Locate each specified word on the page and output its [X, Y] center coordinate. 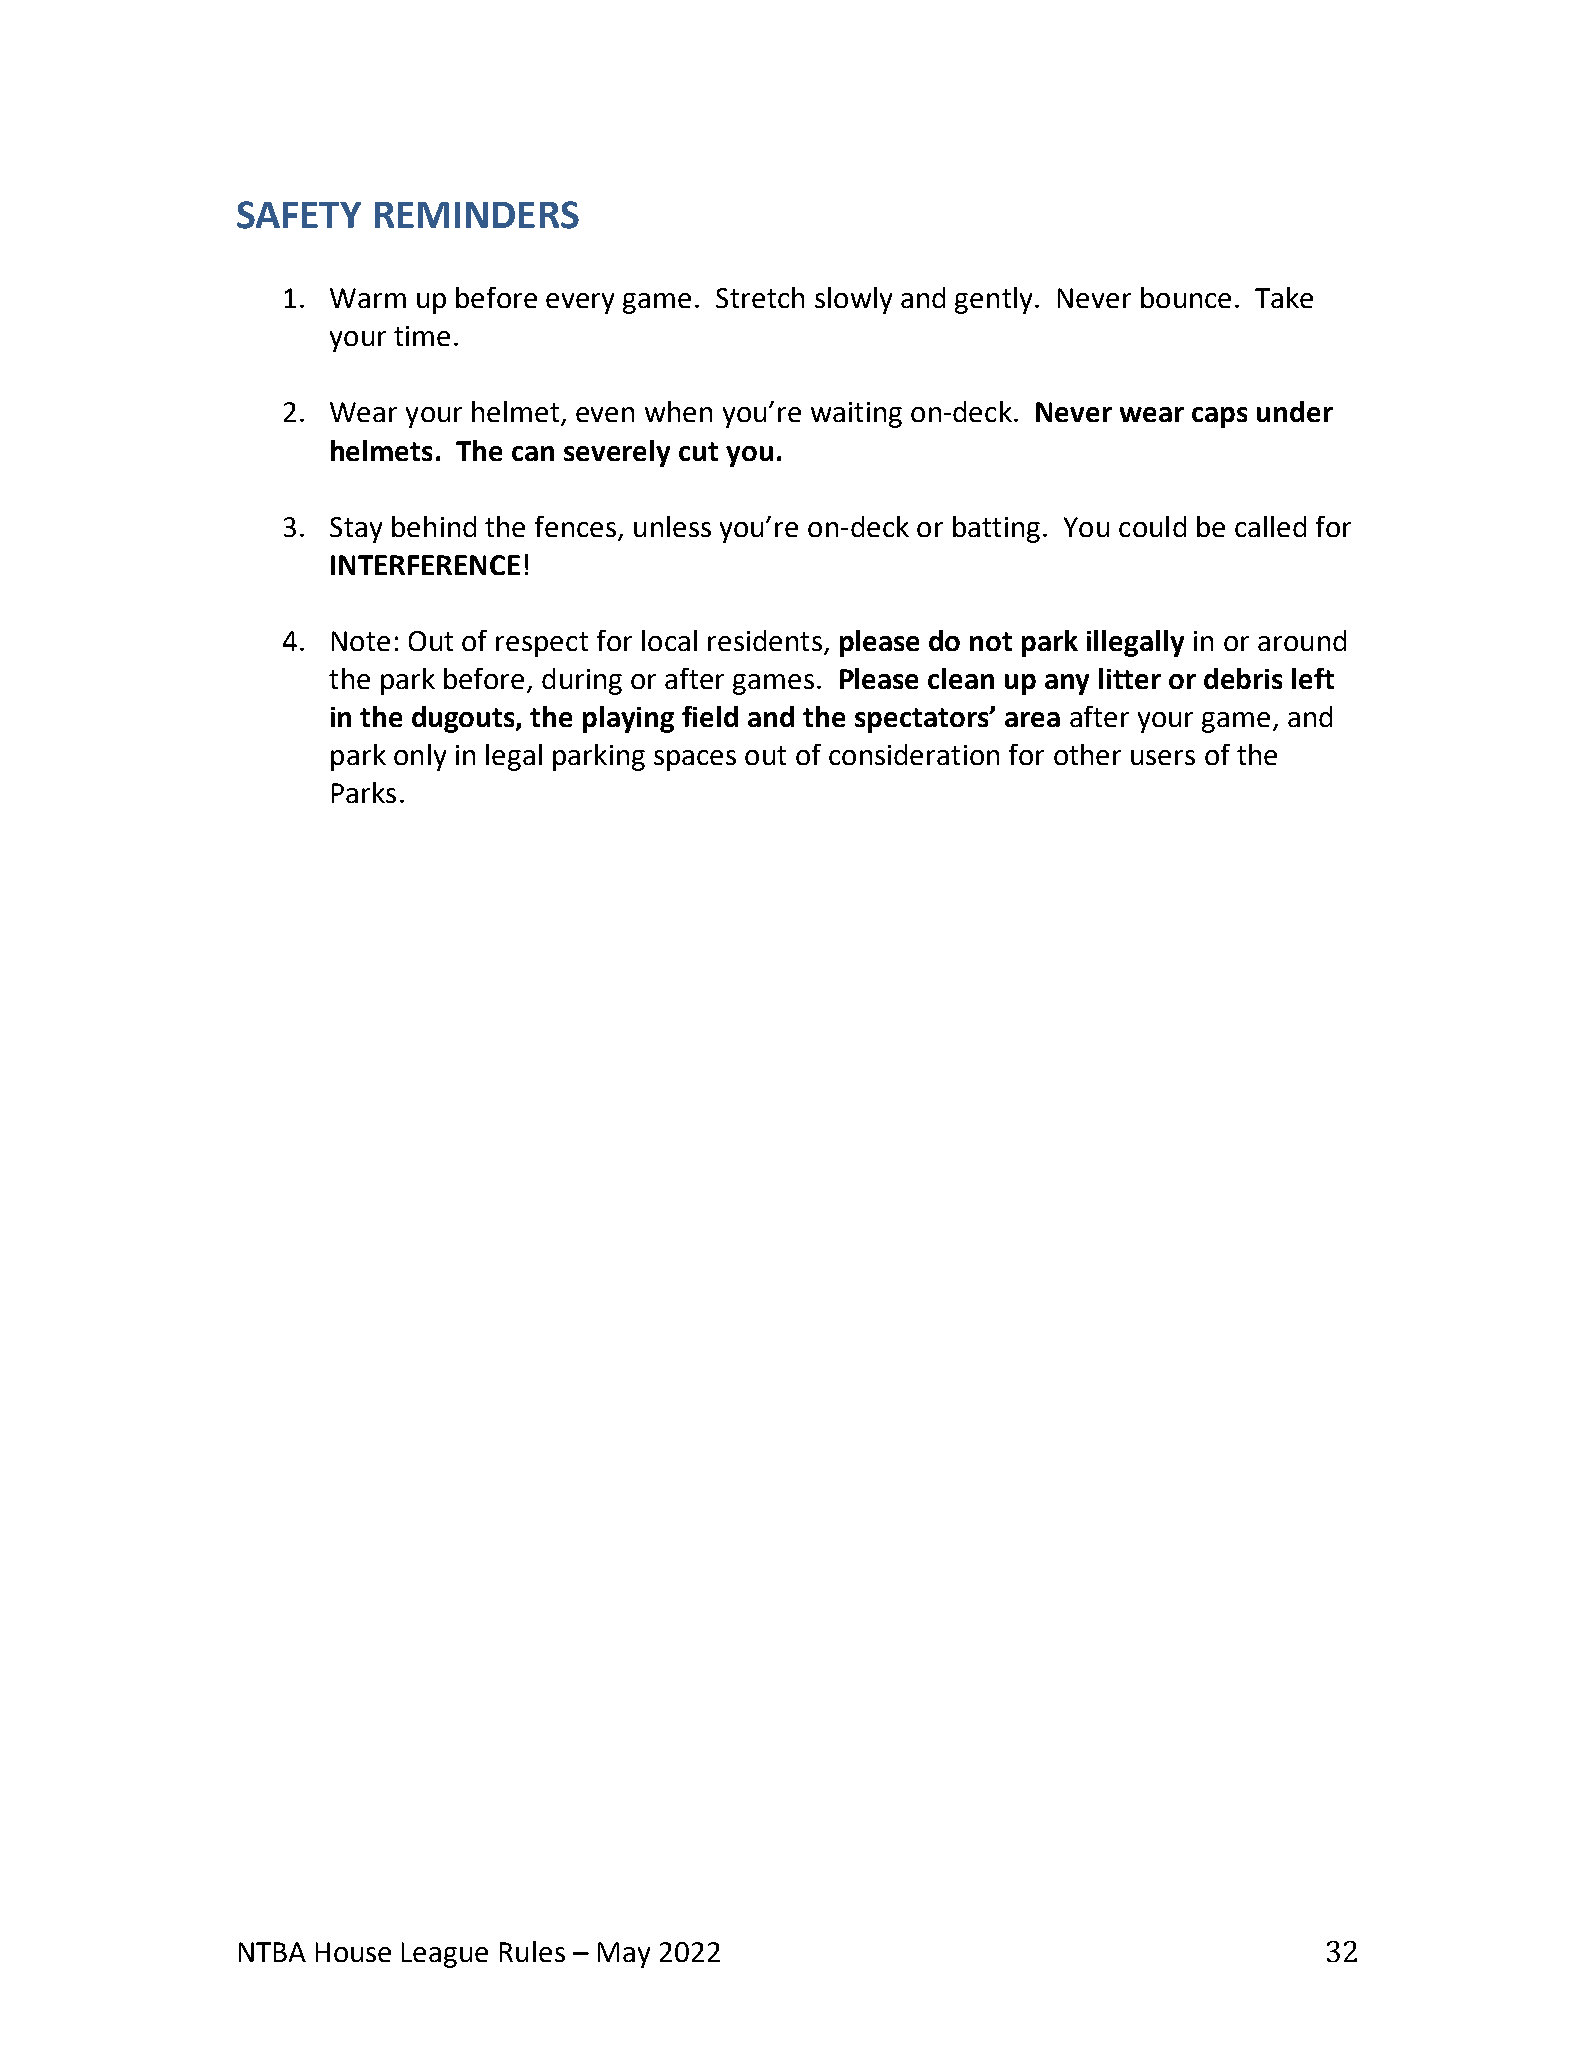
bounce [1186, 297]
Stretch [760, 297]
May [624, 1955]
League [445, 1955]
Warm [368, 298]
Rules [532, 1951]
